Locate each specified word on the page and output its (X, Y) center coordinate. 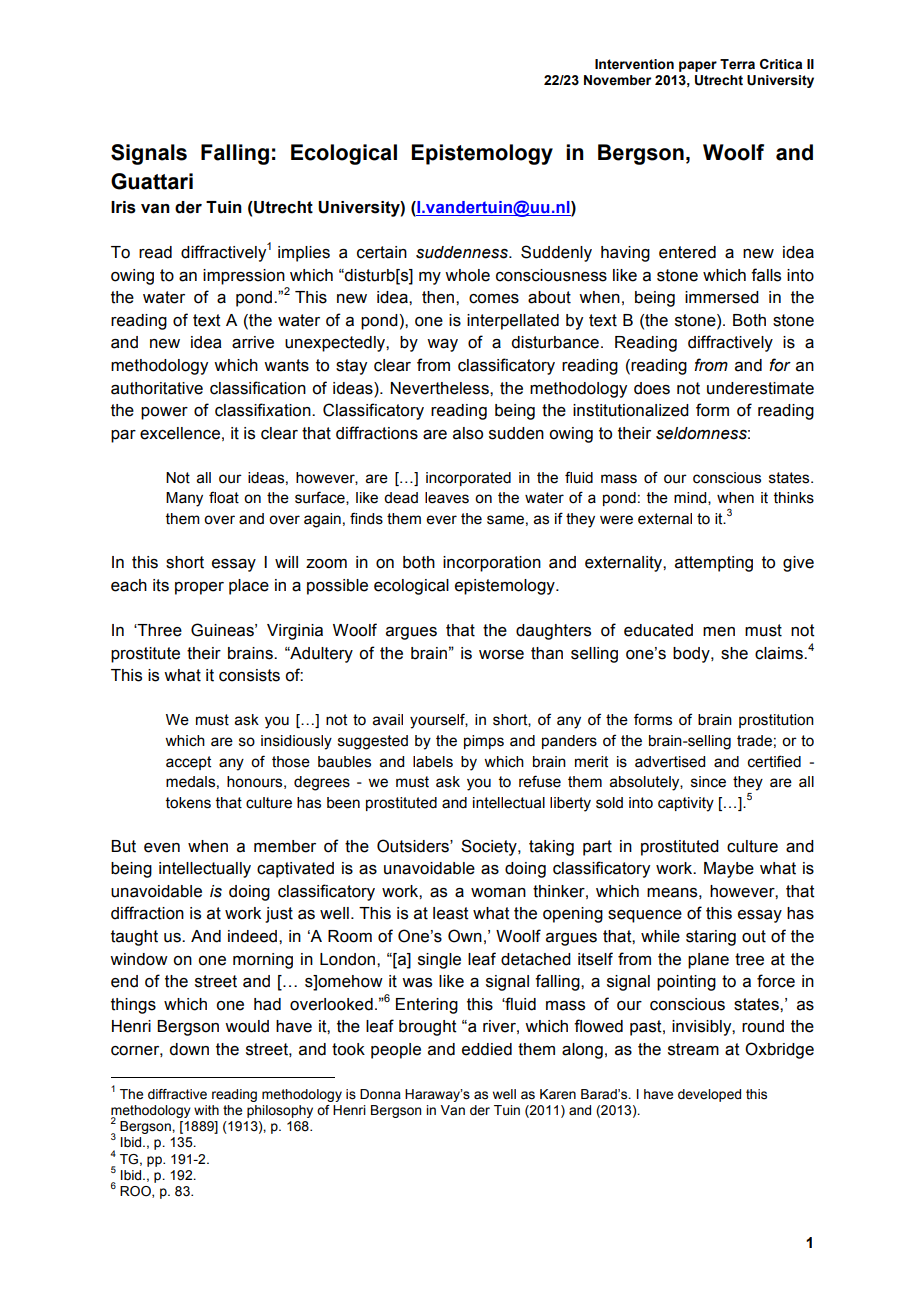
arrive (253, 342)
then (439, 297)
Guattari (152, 181)
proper (199, 588)
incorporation (492, 564)
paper (698, 66)
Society (490, 847)
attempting (714, 564)
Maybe (729, 870)
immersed (722, 297)
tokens (188, 803)
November (617, 80)
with (206, 1110)
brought (428, 1028)
